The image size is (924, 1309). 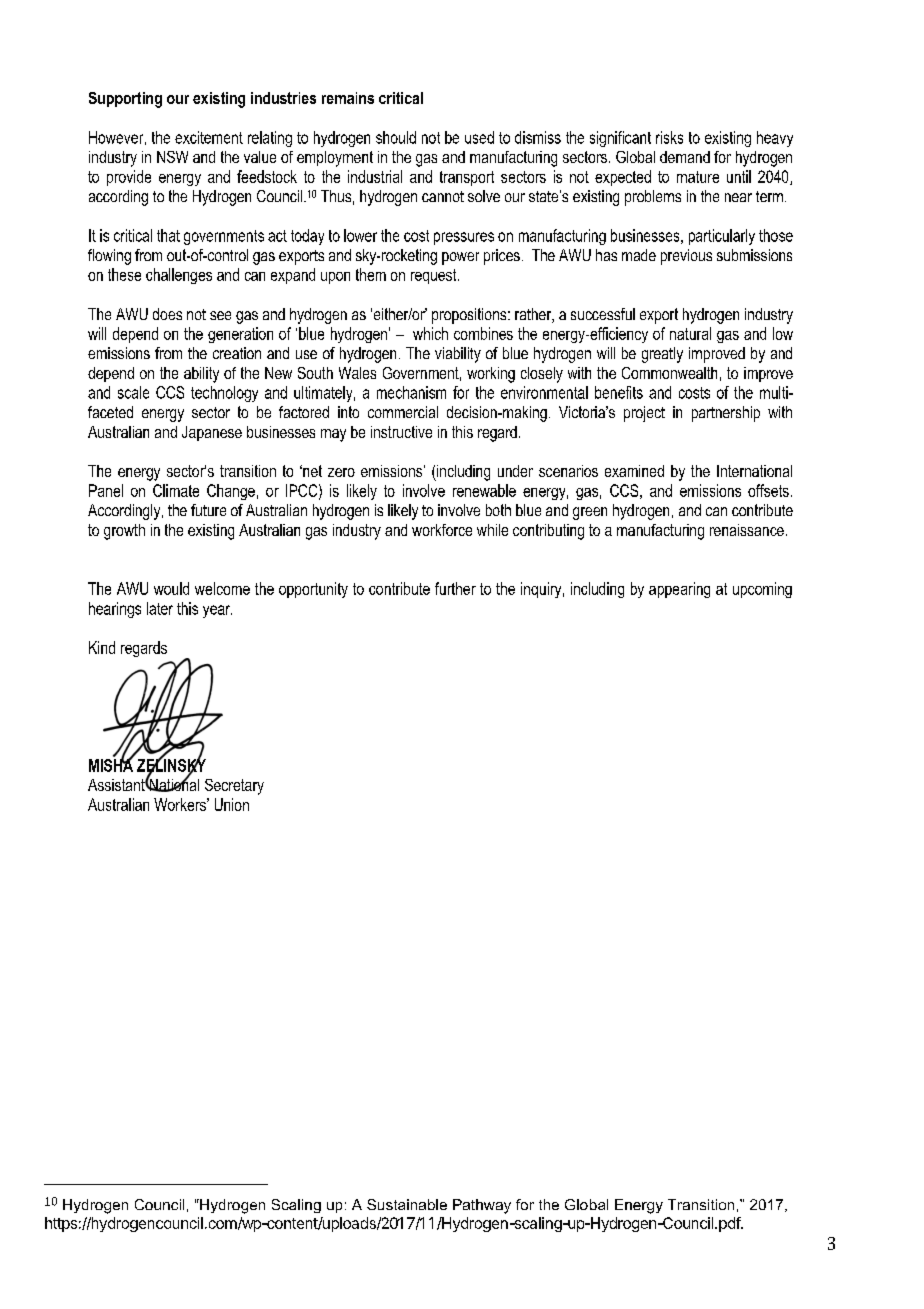 I want to click on excitement, so click(x=209, y=137).
